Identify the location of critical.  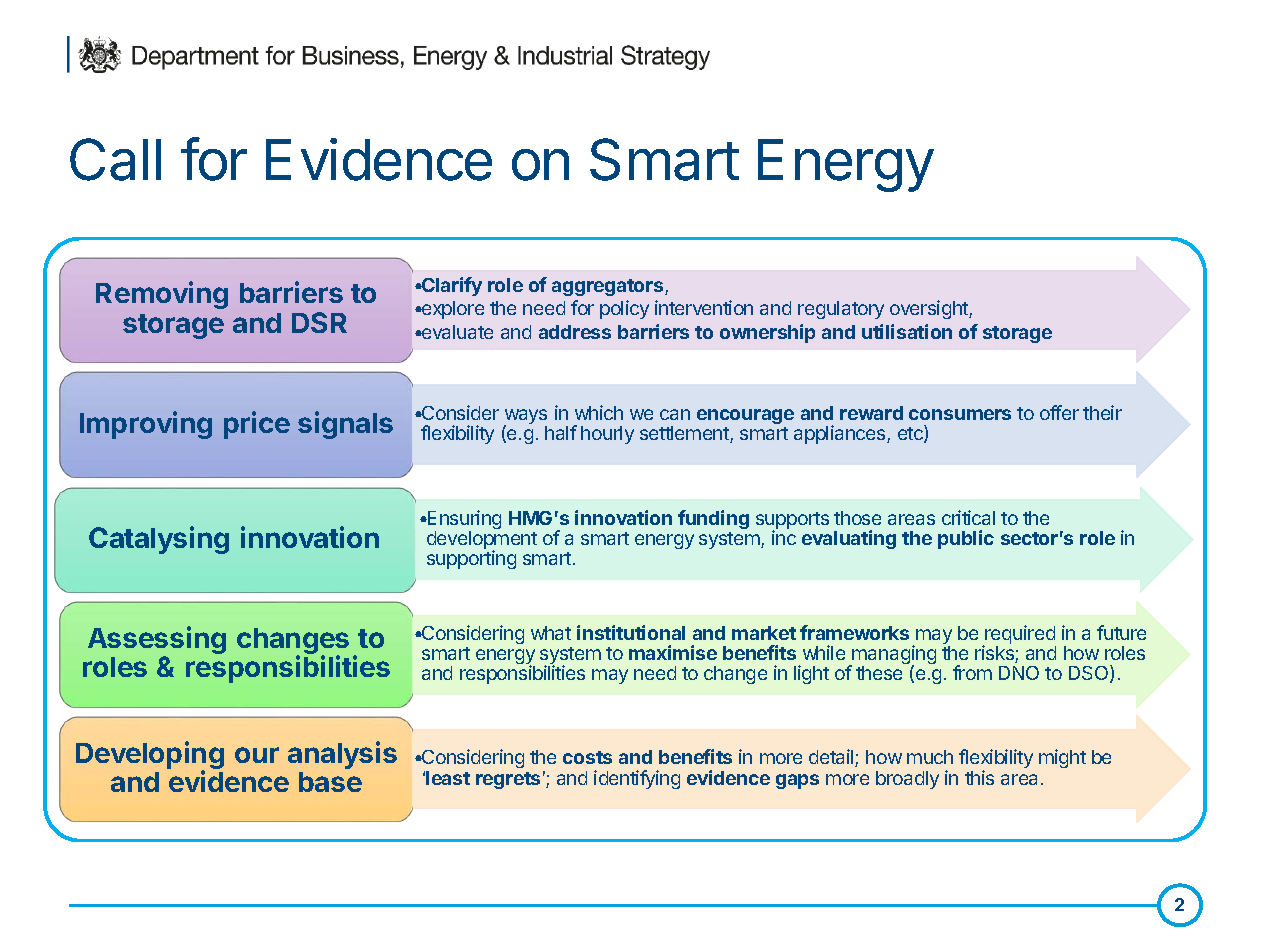
(968, 517).
